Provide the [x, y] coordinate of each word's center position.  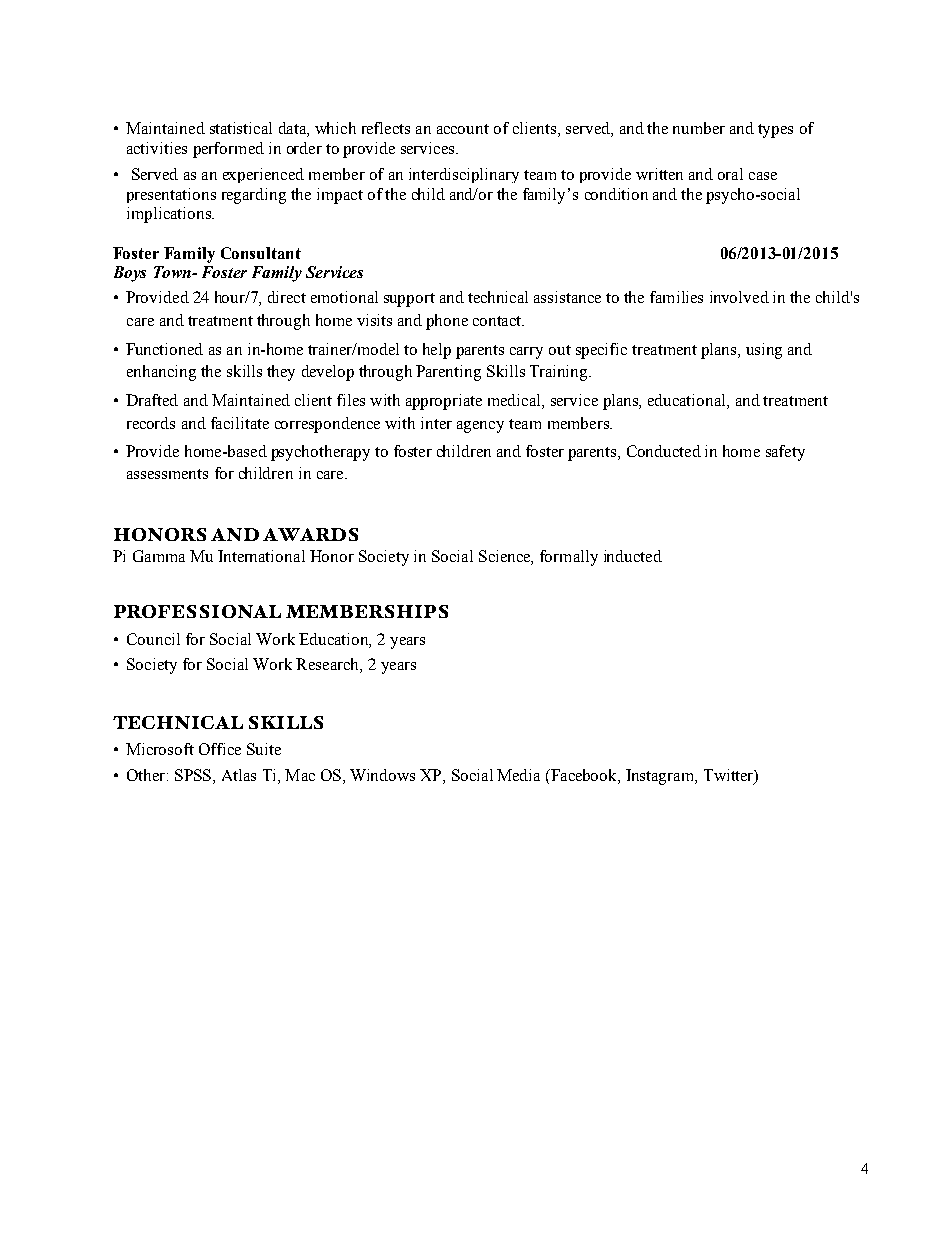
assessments [167, 474]
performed [228, 150]
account [463, 129]
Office [220, 749]
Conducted [664, 451]
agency [480, 427]
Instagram [661, 777]
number [699, 128]
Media [518, 775]
